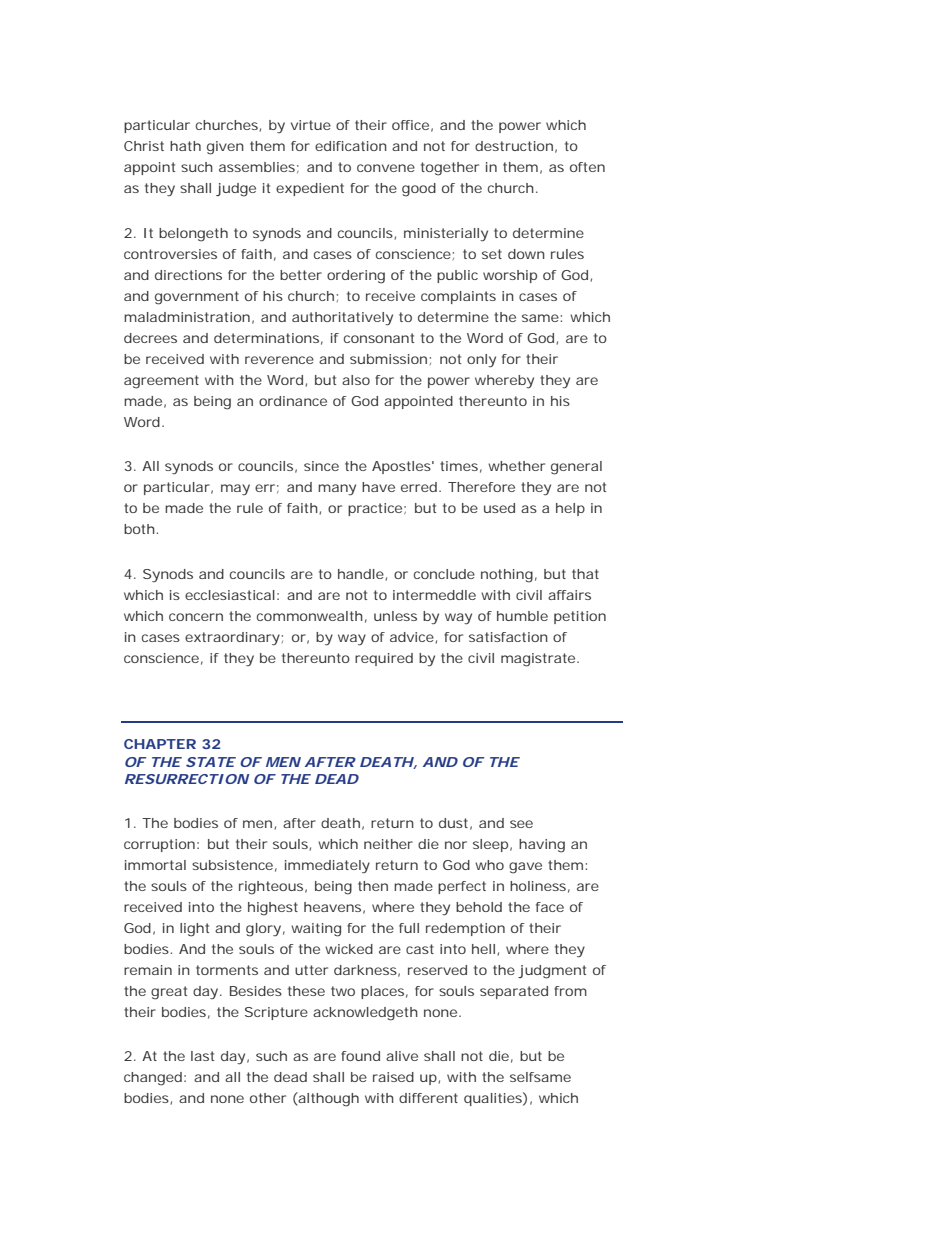 This page has height=1233, width=952. I want to click on destruction, so click(514, 146).
